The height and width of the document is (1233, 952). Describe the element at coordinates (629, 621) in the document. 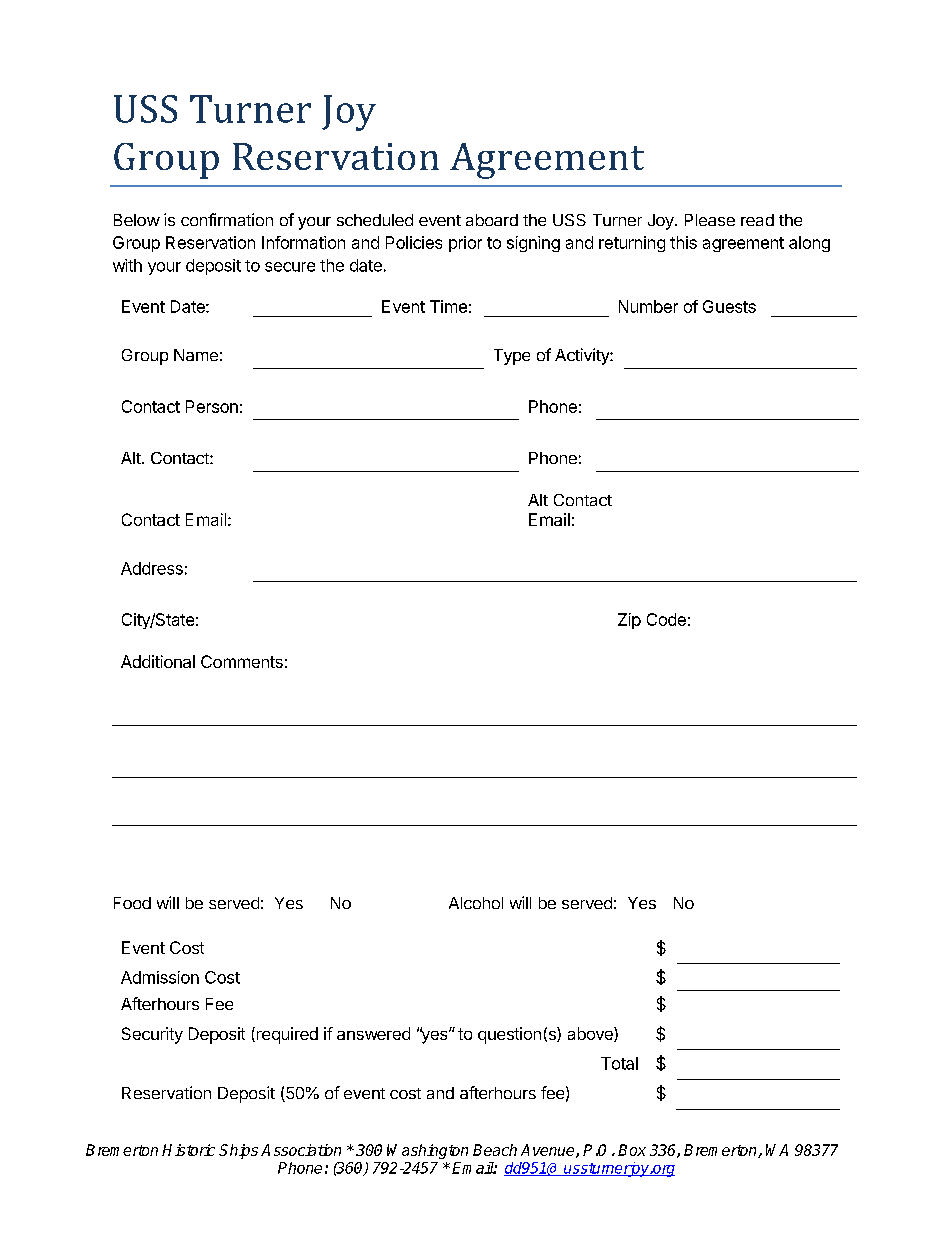

I see `Zip` at that location.
